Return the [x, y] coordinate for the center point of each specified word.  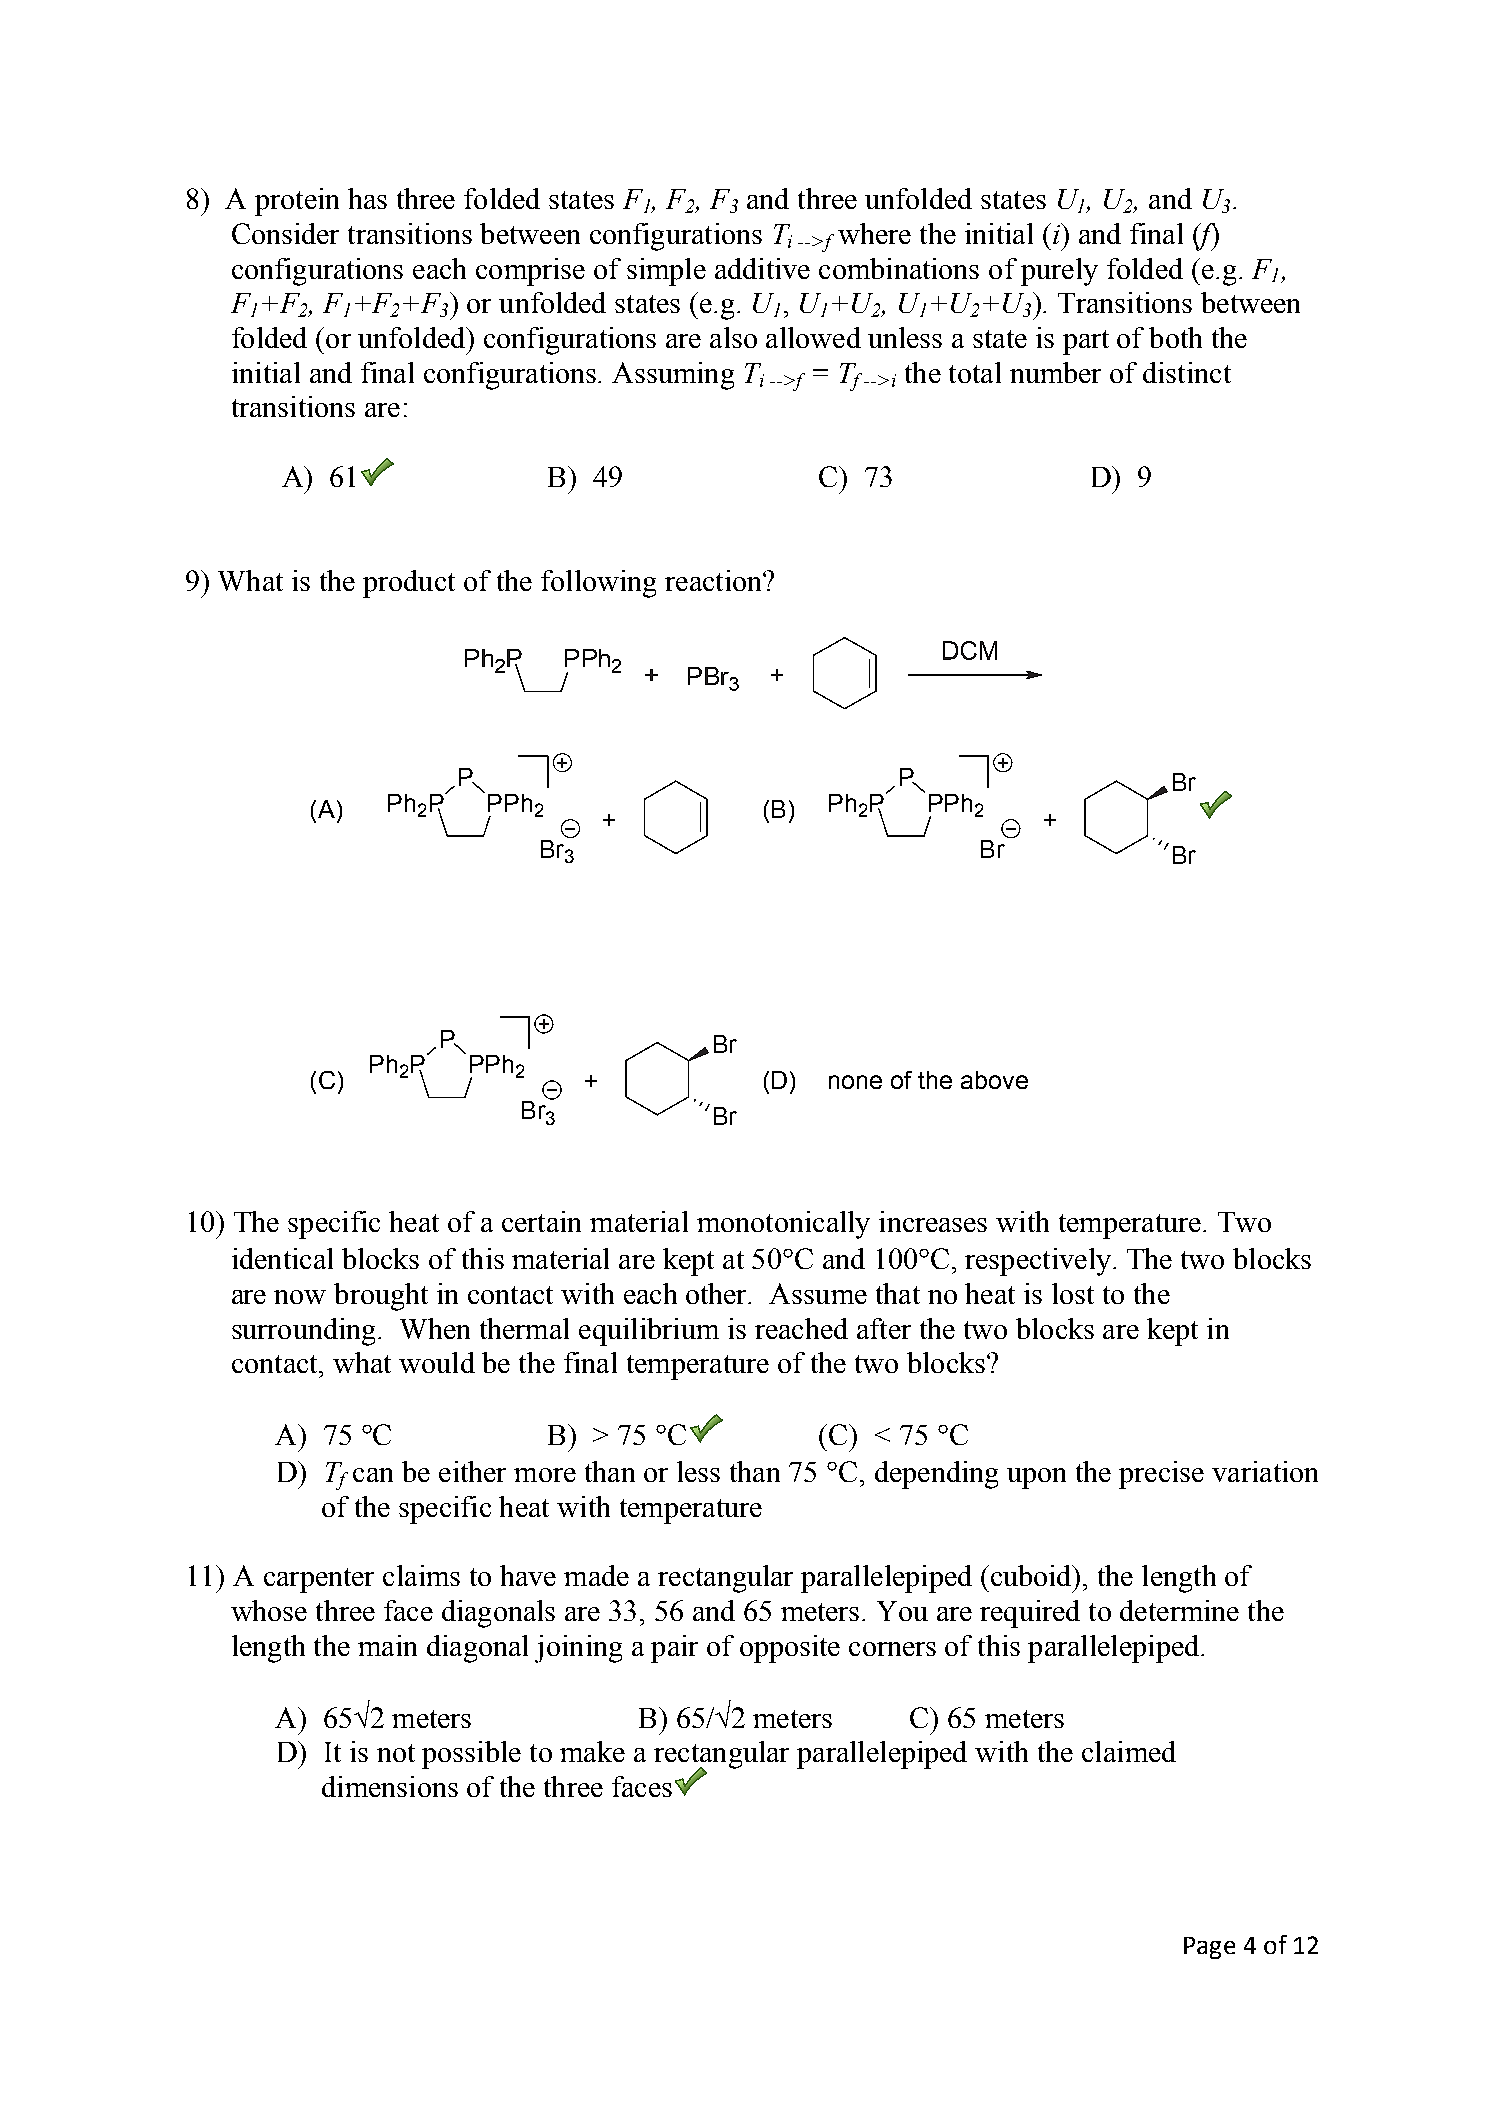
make [592, 1751]
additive [762, 268]
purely [1059, 272]
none [855, 1082]
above [994, 1080]
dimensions [390, 1786]
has [367, 198]
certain [541, 1221]
